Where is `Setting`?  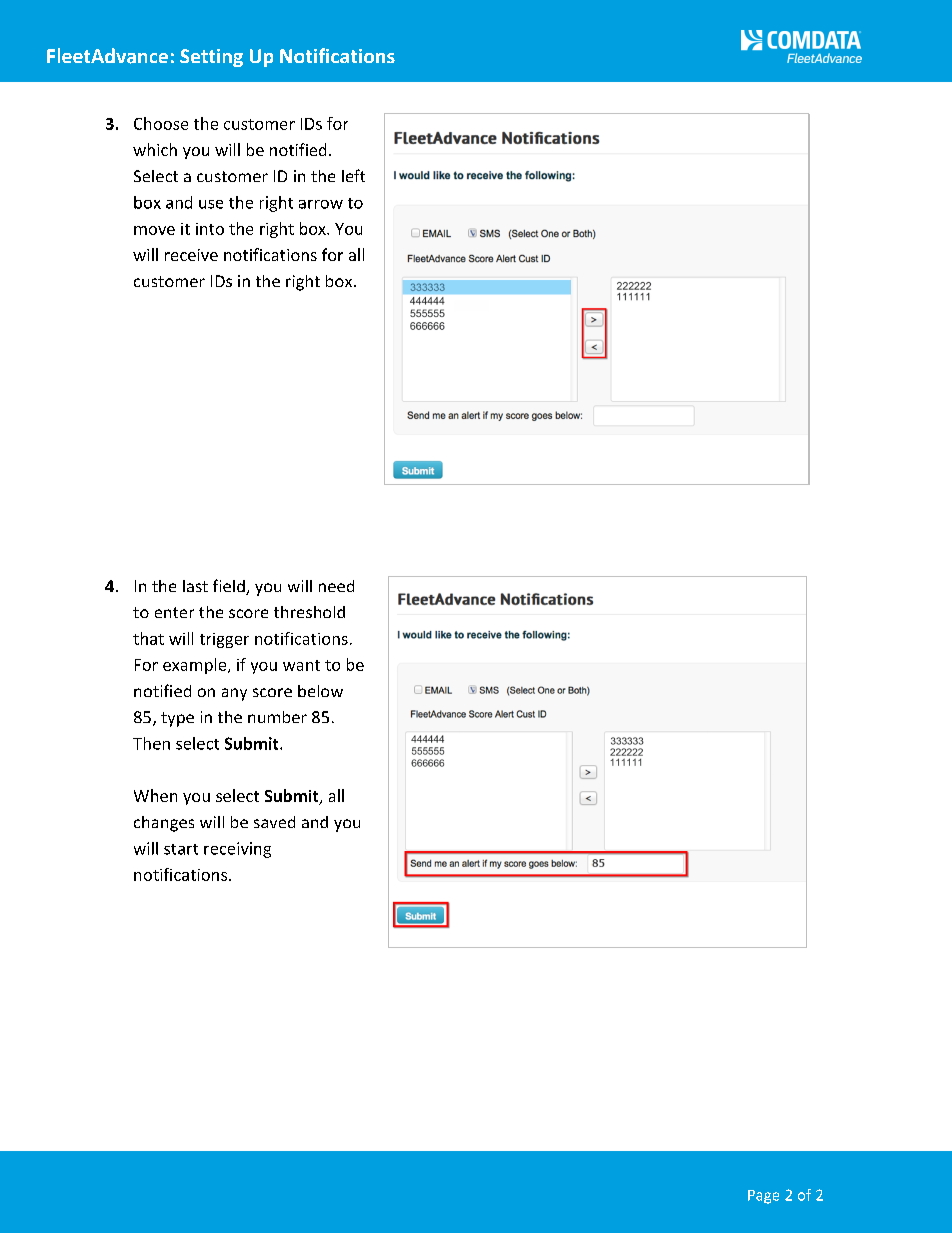 Setting is located at coordinates (211, 58).
